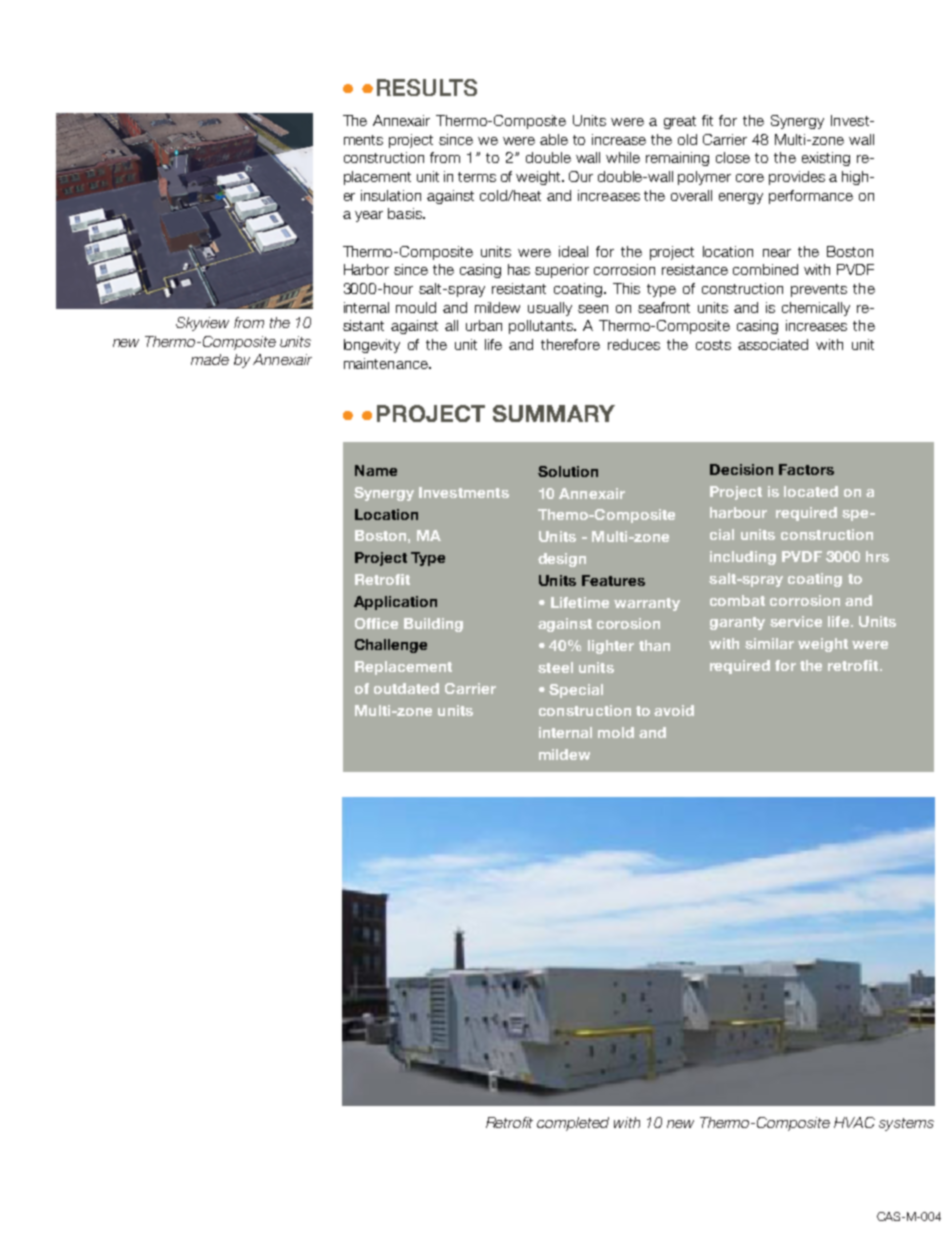  I want to click on RESULTS, so click(427, 87).
